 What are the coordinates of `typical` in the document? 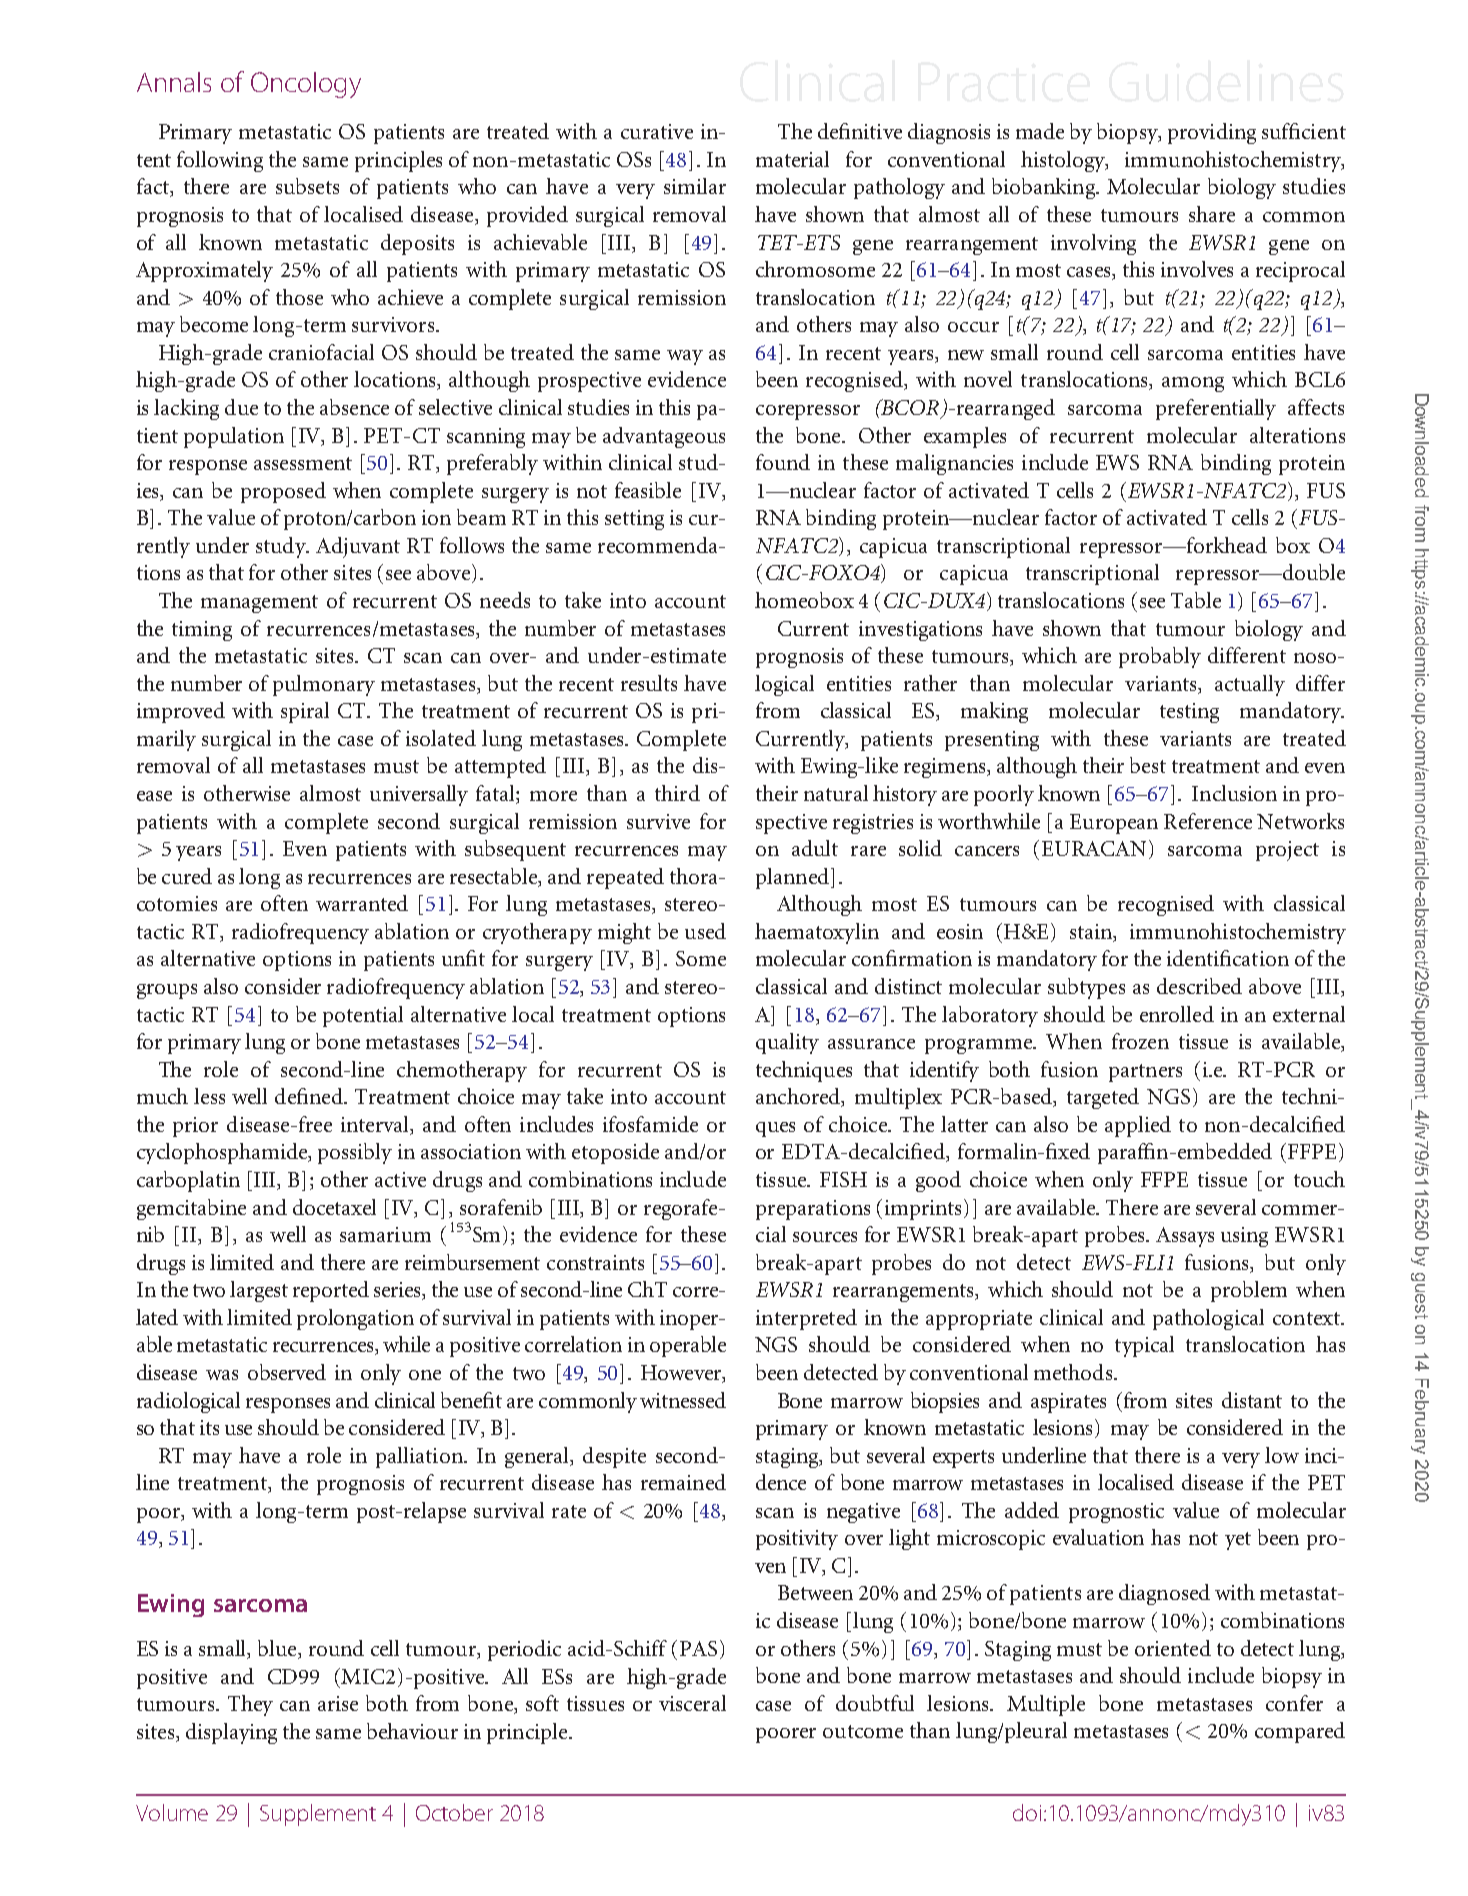 It's located at (1144, 1346).
